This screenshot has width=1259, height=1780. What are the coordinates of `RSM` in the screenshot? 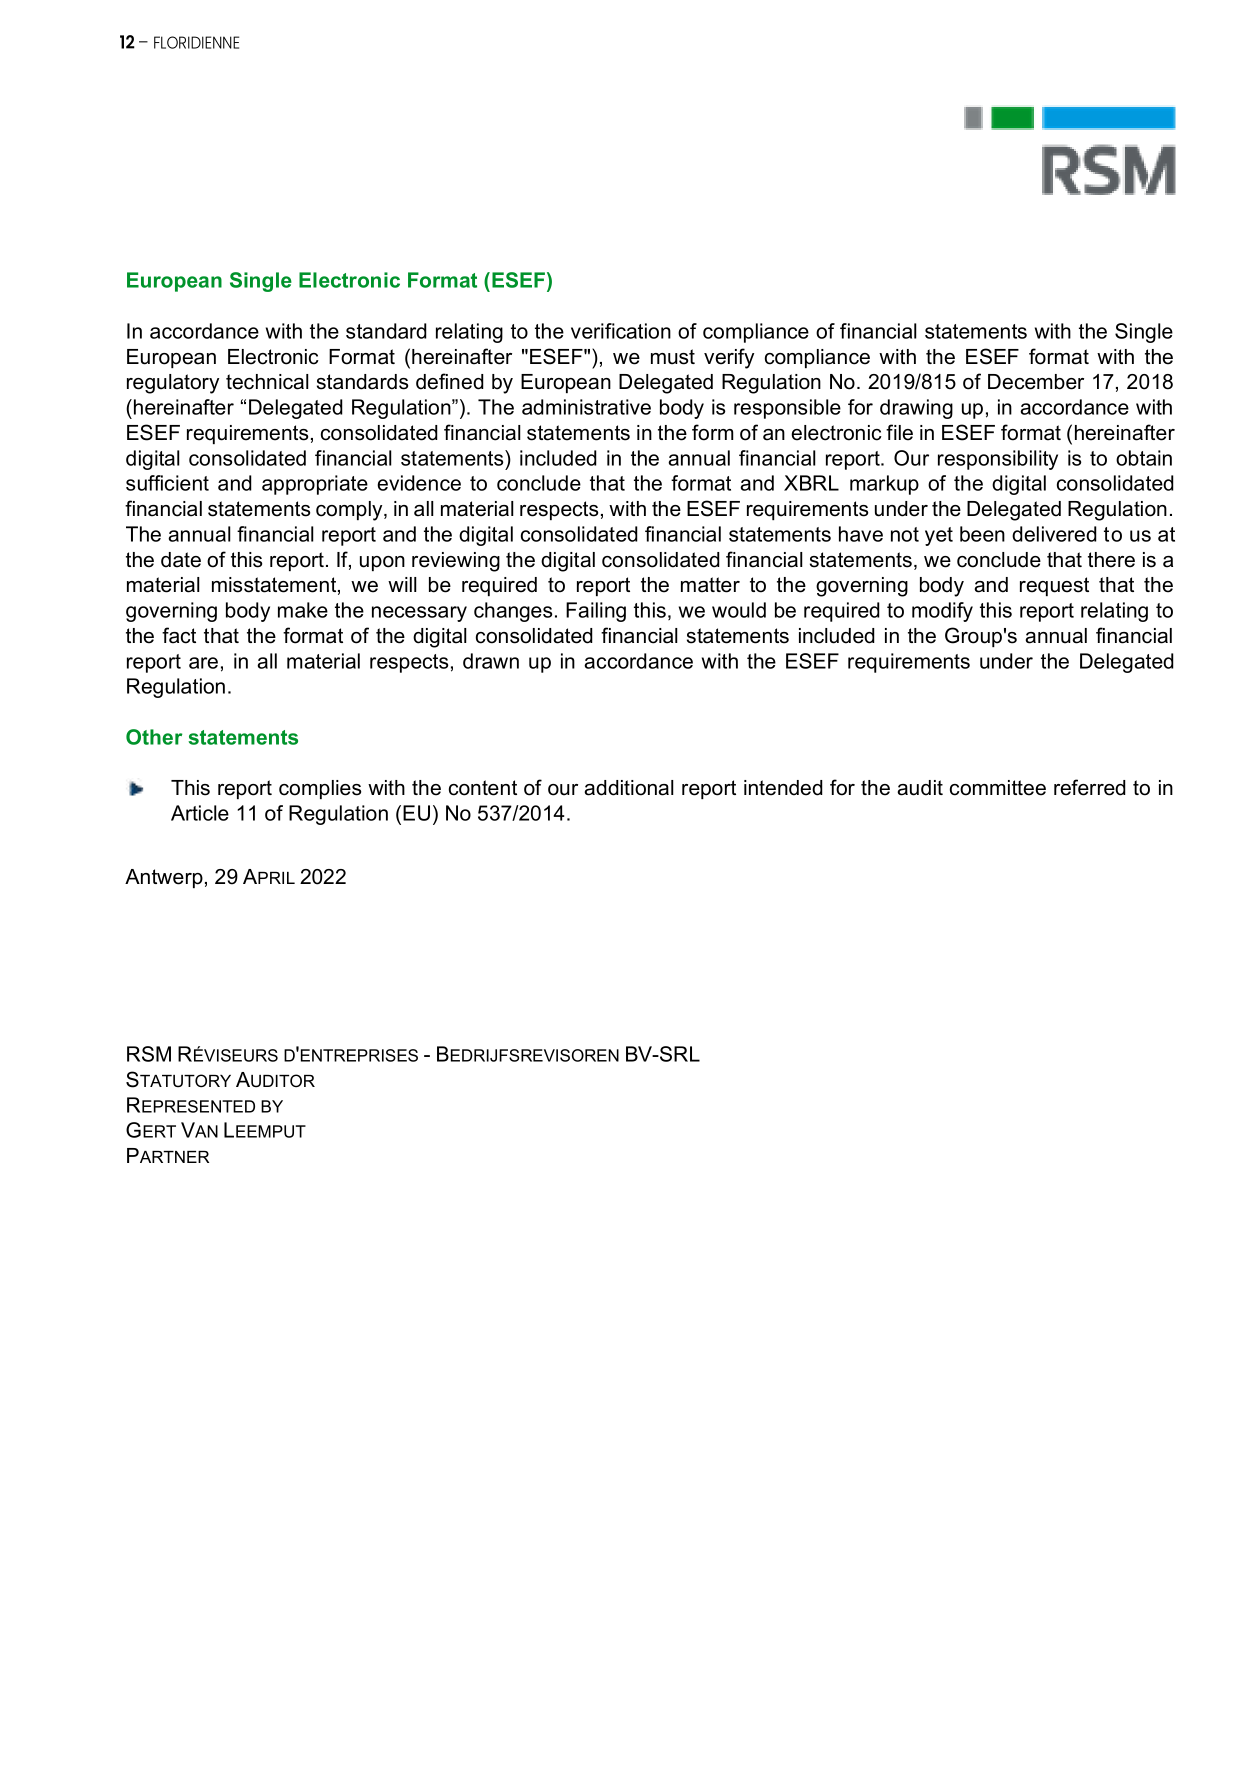 It's located at (149, 1054).
